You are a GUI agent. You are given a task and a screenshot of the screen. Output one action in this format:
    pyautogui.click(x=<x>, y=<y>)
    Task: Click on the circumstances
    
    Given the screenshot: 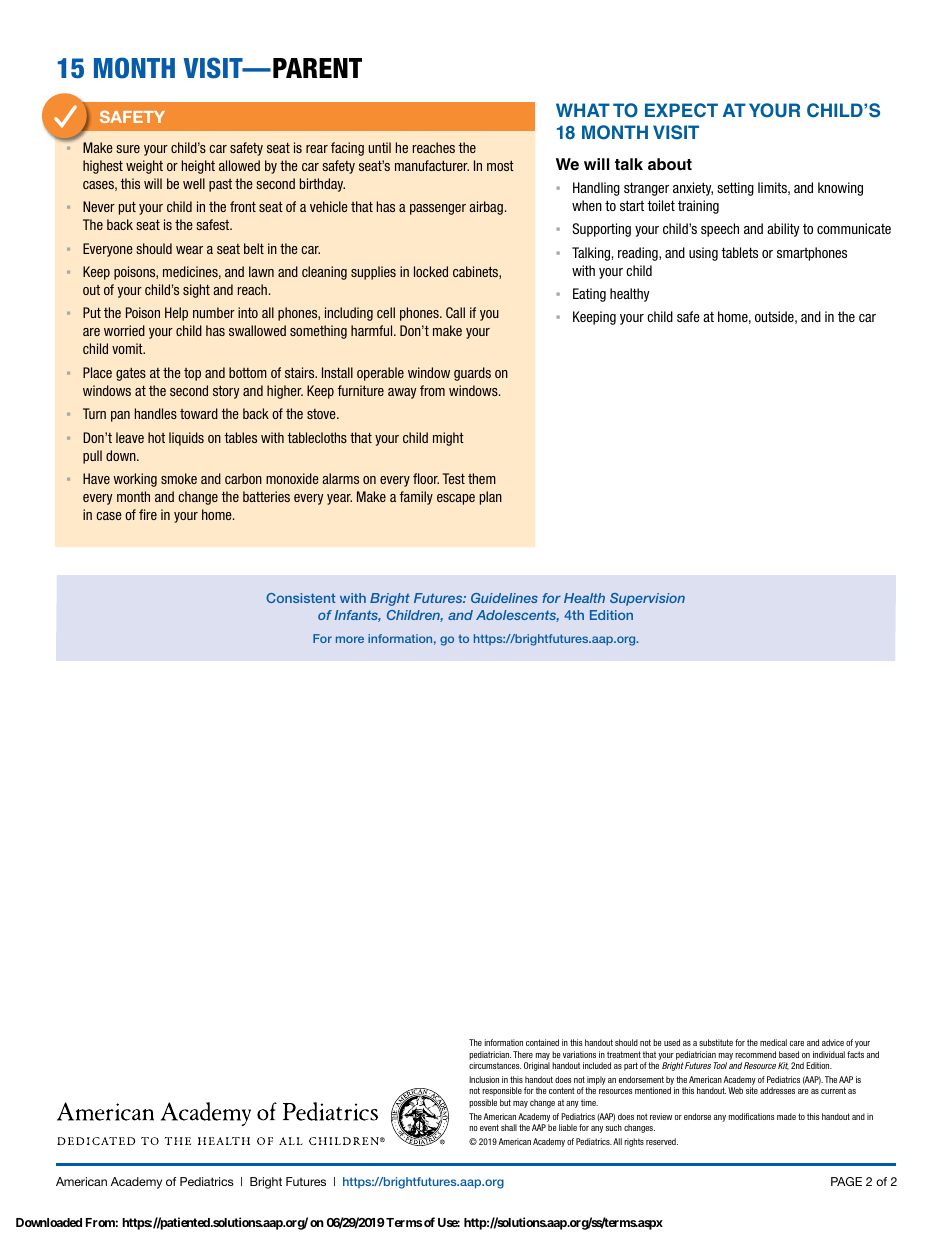 What is the action you would take?
    pyautogui.click(x=495, y=1065)
